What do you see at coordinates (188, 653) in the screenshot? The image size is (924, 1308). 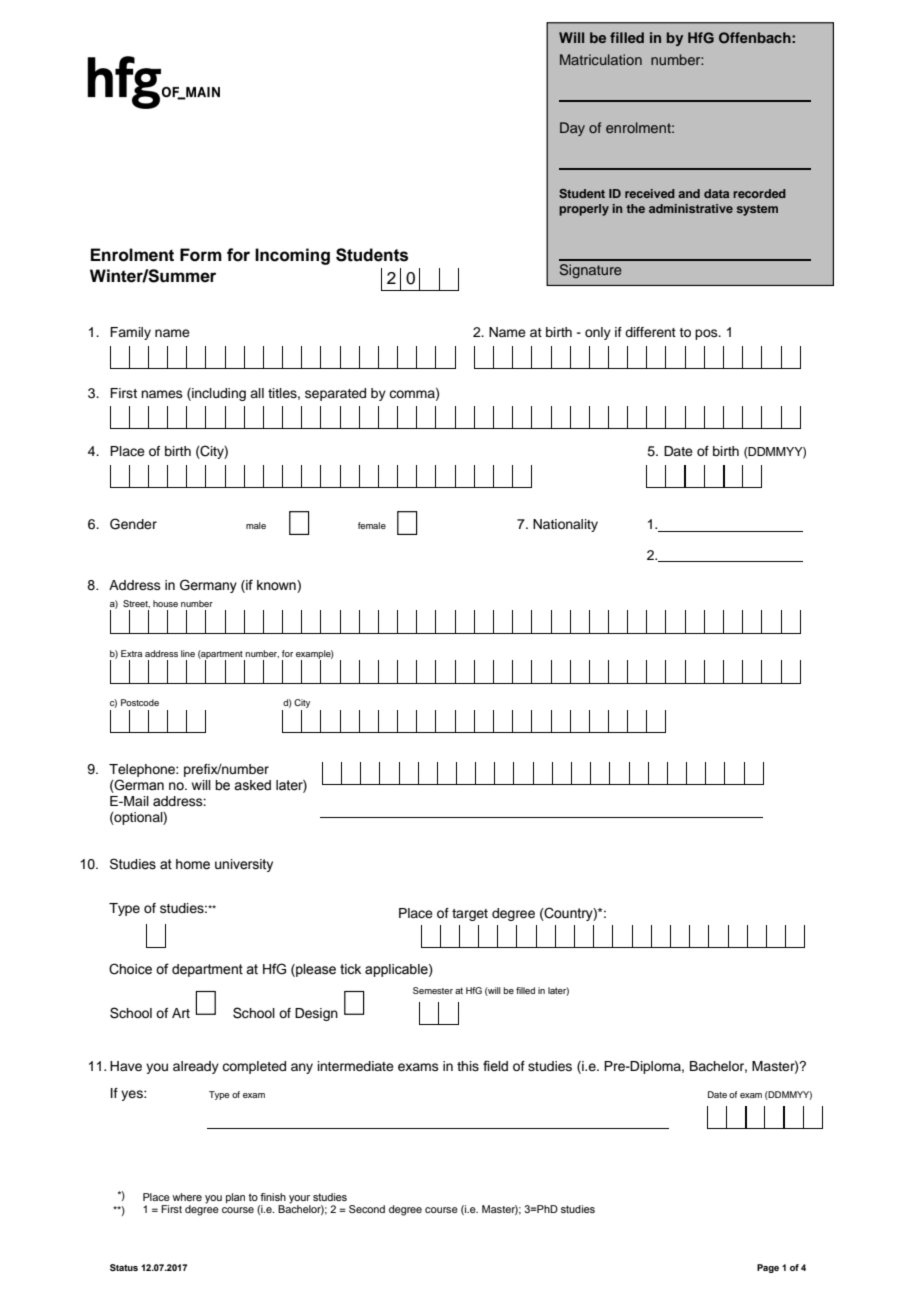 I see `line` at bounding box center [188, 653].
